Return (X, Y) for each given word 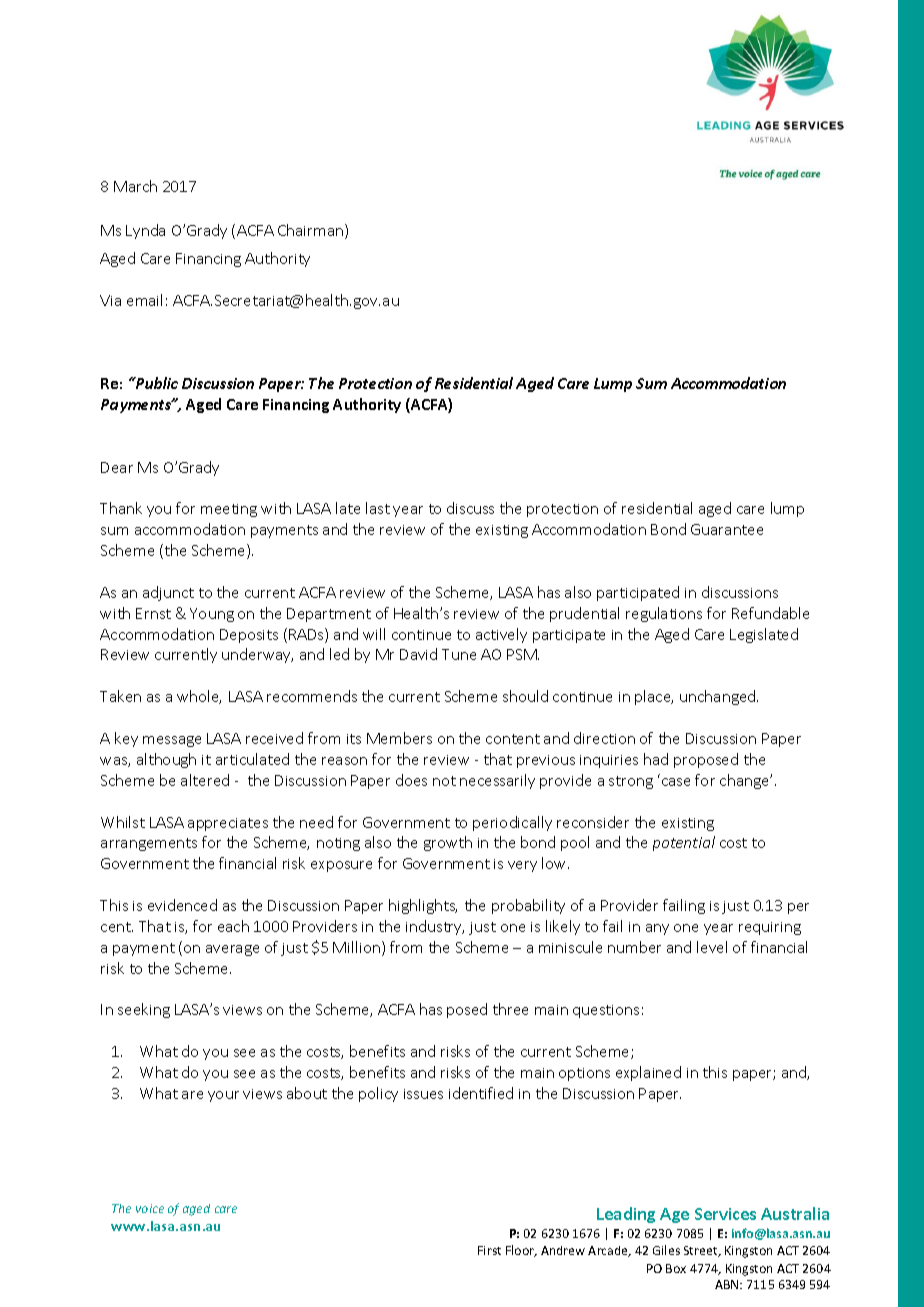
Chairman (312, 231)
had (656, 759)
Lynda (145, 231)
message (172, 741)
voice (150, 1208)
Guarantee (727, 529)
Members (399, 738)
